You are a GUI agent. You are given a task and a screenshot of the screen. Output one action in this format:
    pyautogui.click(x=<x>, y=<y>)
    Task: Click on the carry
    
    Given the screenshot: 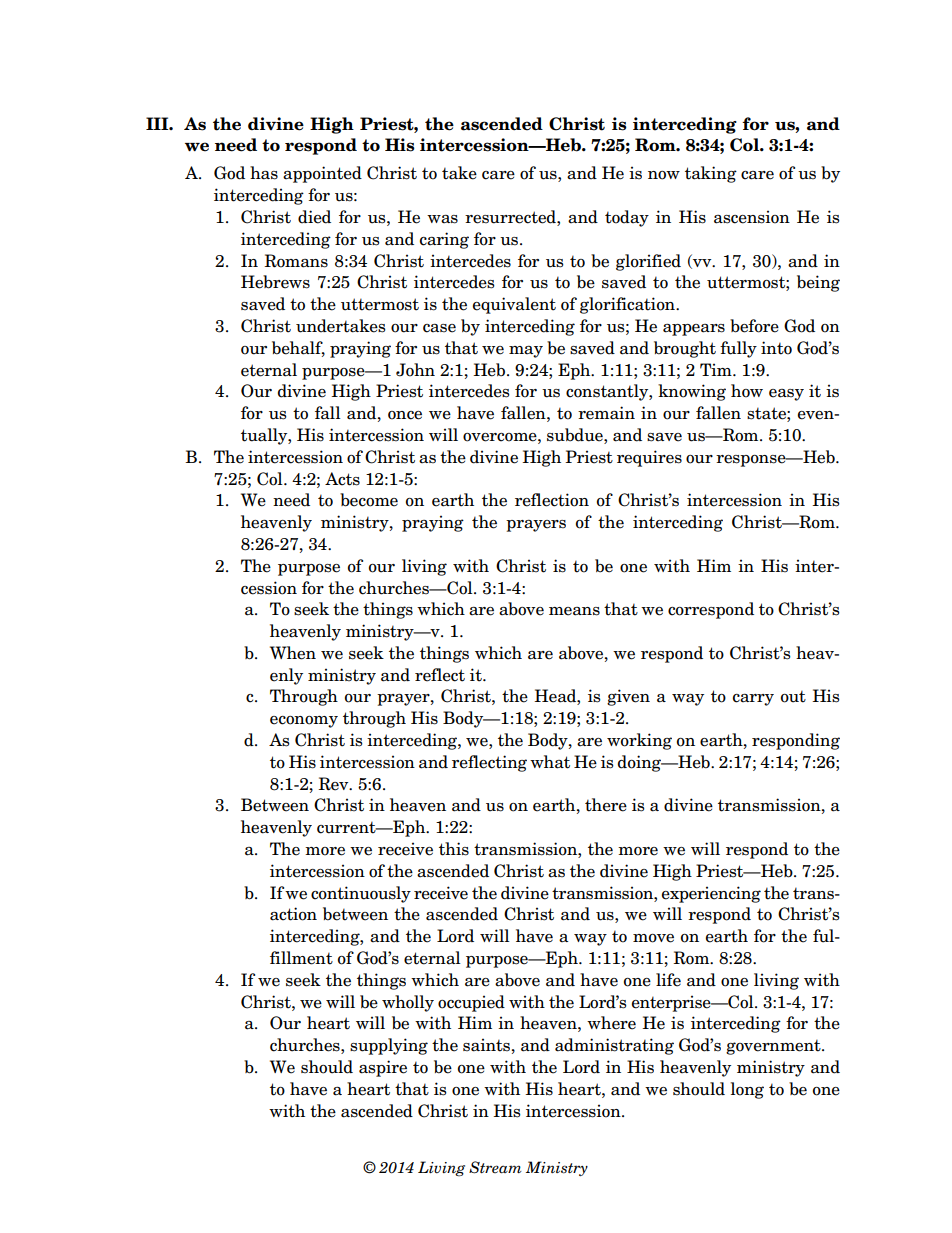 What is the action you would take?
    pyautogui.click(x=753, y=700)
